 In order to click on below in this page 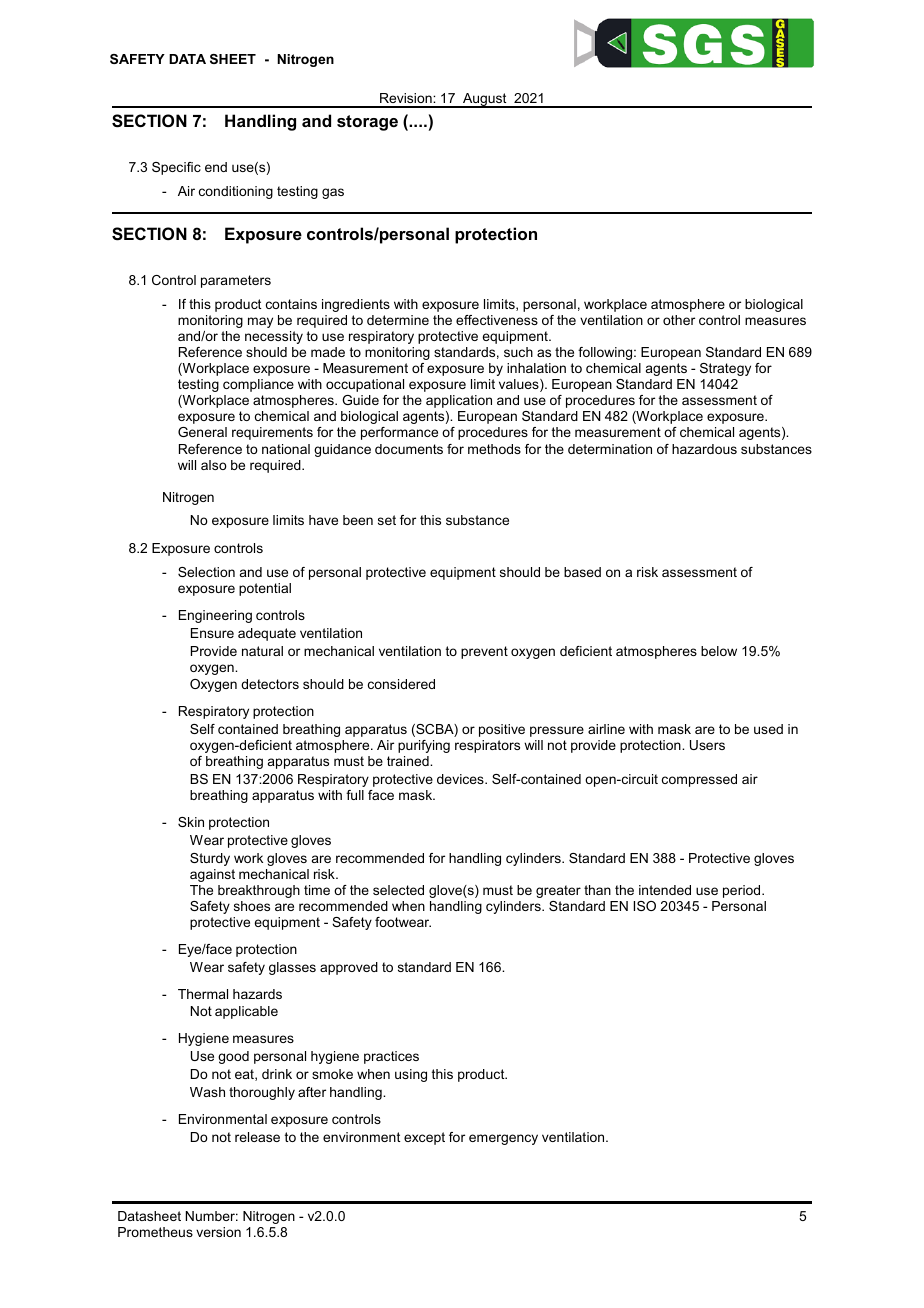, I will do `click(719, 651)`.
